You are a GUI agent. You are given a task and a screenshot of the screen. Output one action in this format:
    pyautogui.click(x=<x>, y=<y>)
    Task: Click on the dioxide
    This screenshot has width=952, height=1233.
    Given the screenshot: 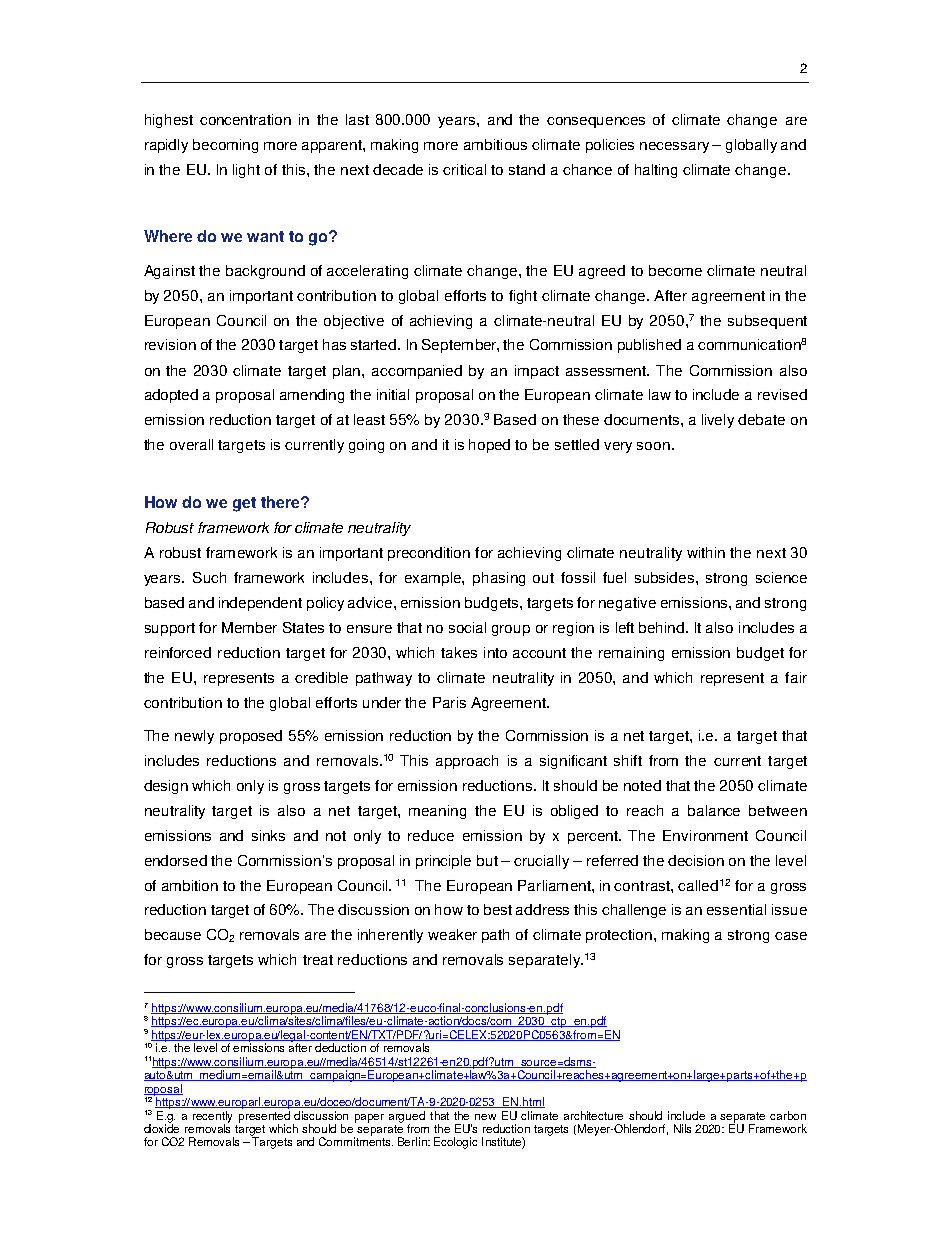 What is the action you would take?
    pyautogui.click(x=161, y=1127)
